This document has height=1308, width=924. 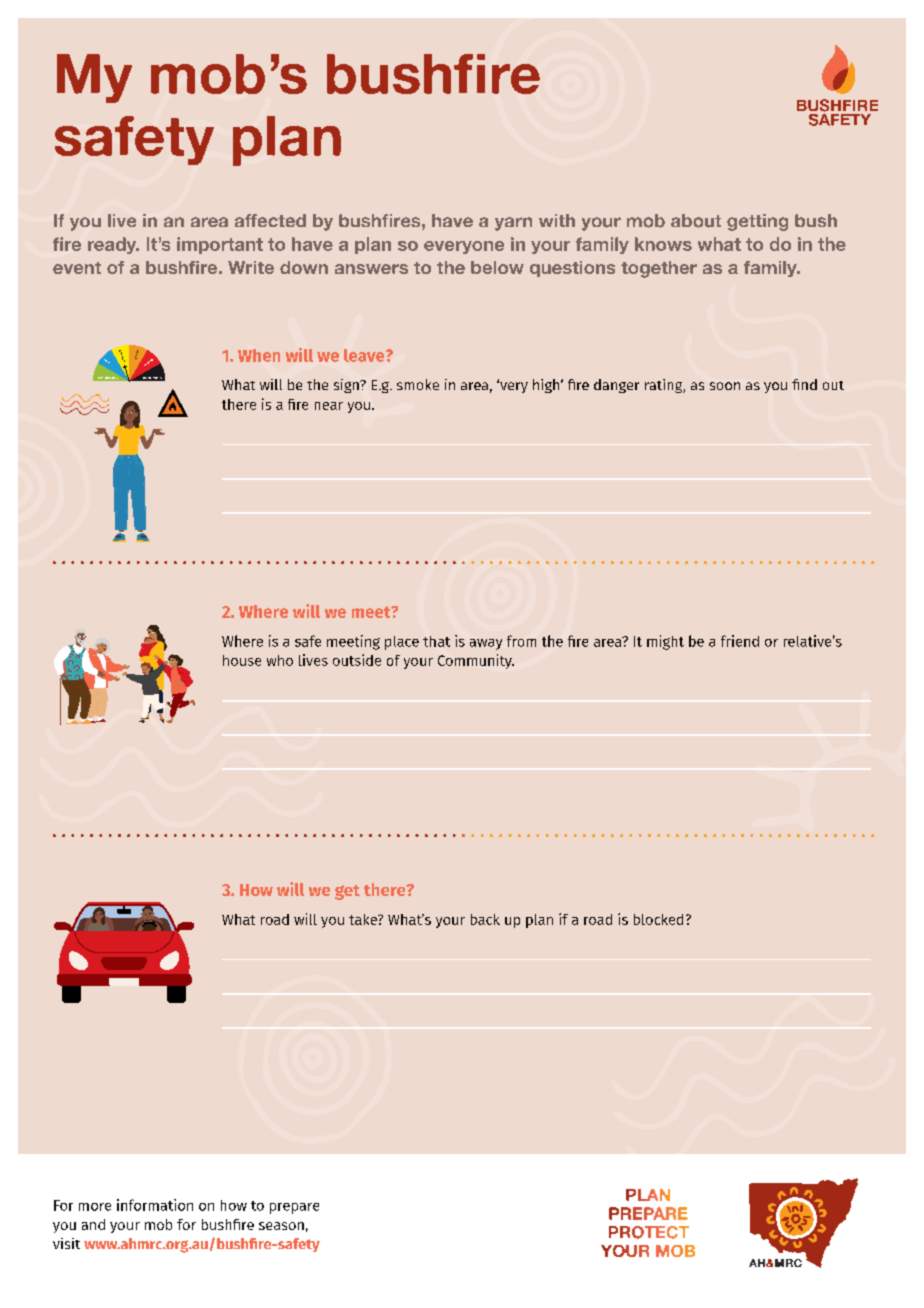 I want to click on ready, so click(x=113, y=245).
